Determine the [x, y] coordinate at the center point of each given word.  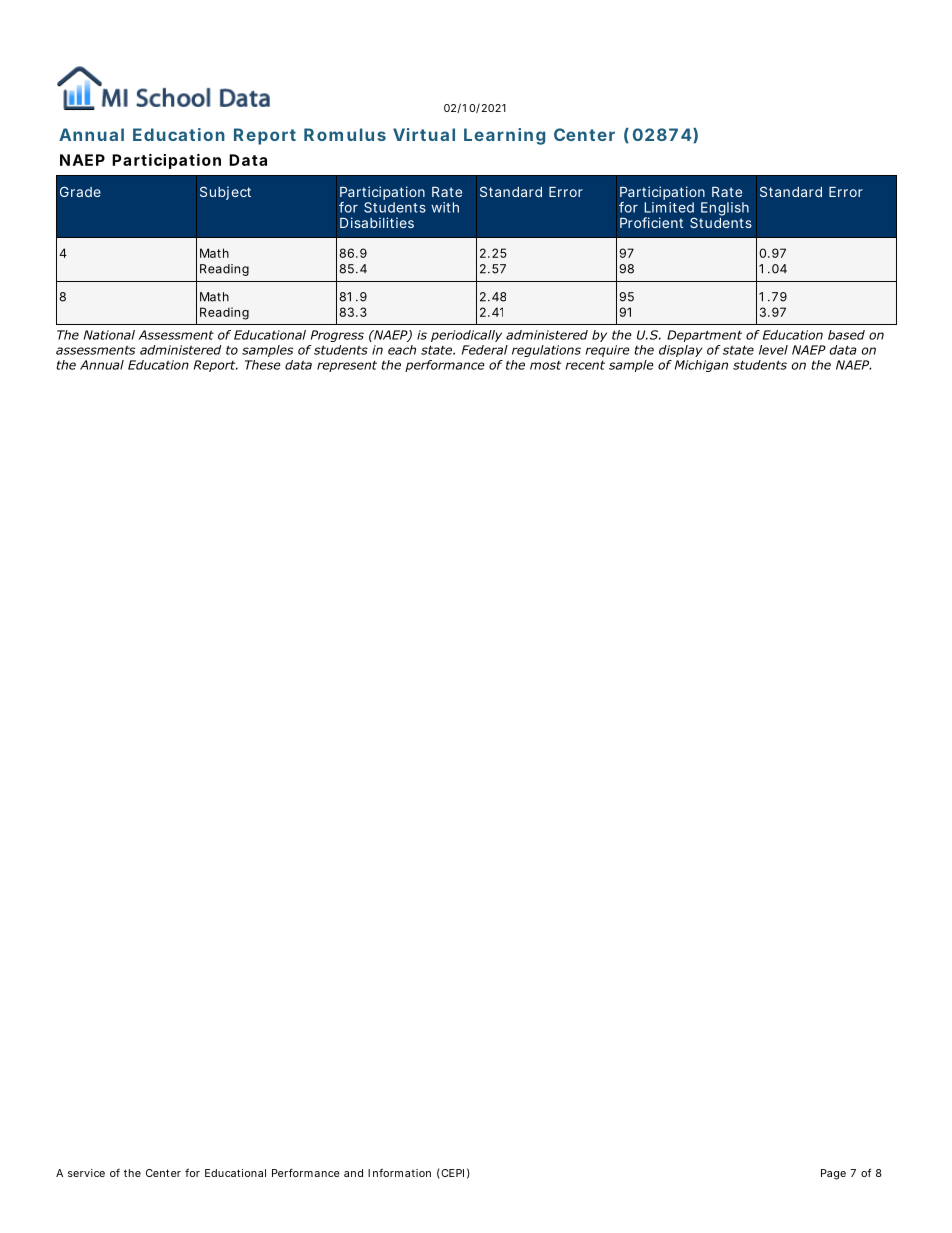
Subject [225, 193]
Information [399, 1172]
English [725, 209]
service [86, 1173]
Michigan [701, 366]
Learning [504, 136]
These [263, 365]
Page [833, 1174]
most [545, 365]
